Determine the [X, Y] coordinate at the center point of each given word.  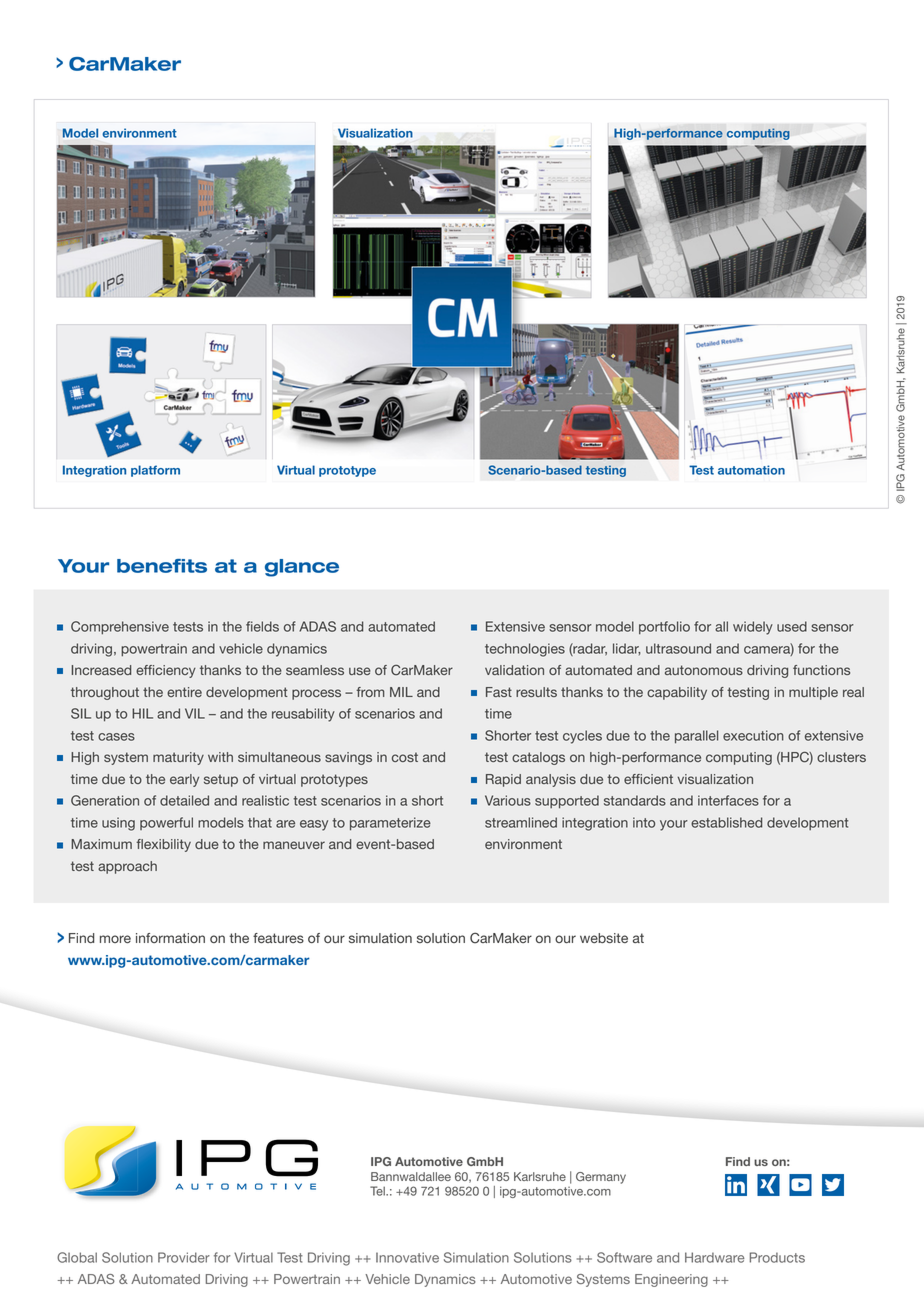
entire [184, 692]
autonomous [704, 670]
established [726, 822]
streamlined [521, 822]
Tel [378, 1191]
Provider [184, 1257]
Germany [601, 1178]
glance [302, 568]
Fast [499, 692]
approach [127, 867]
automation [751, 470]
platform [155, 471]
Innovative [407, 1257]
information [170, 938]
